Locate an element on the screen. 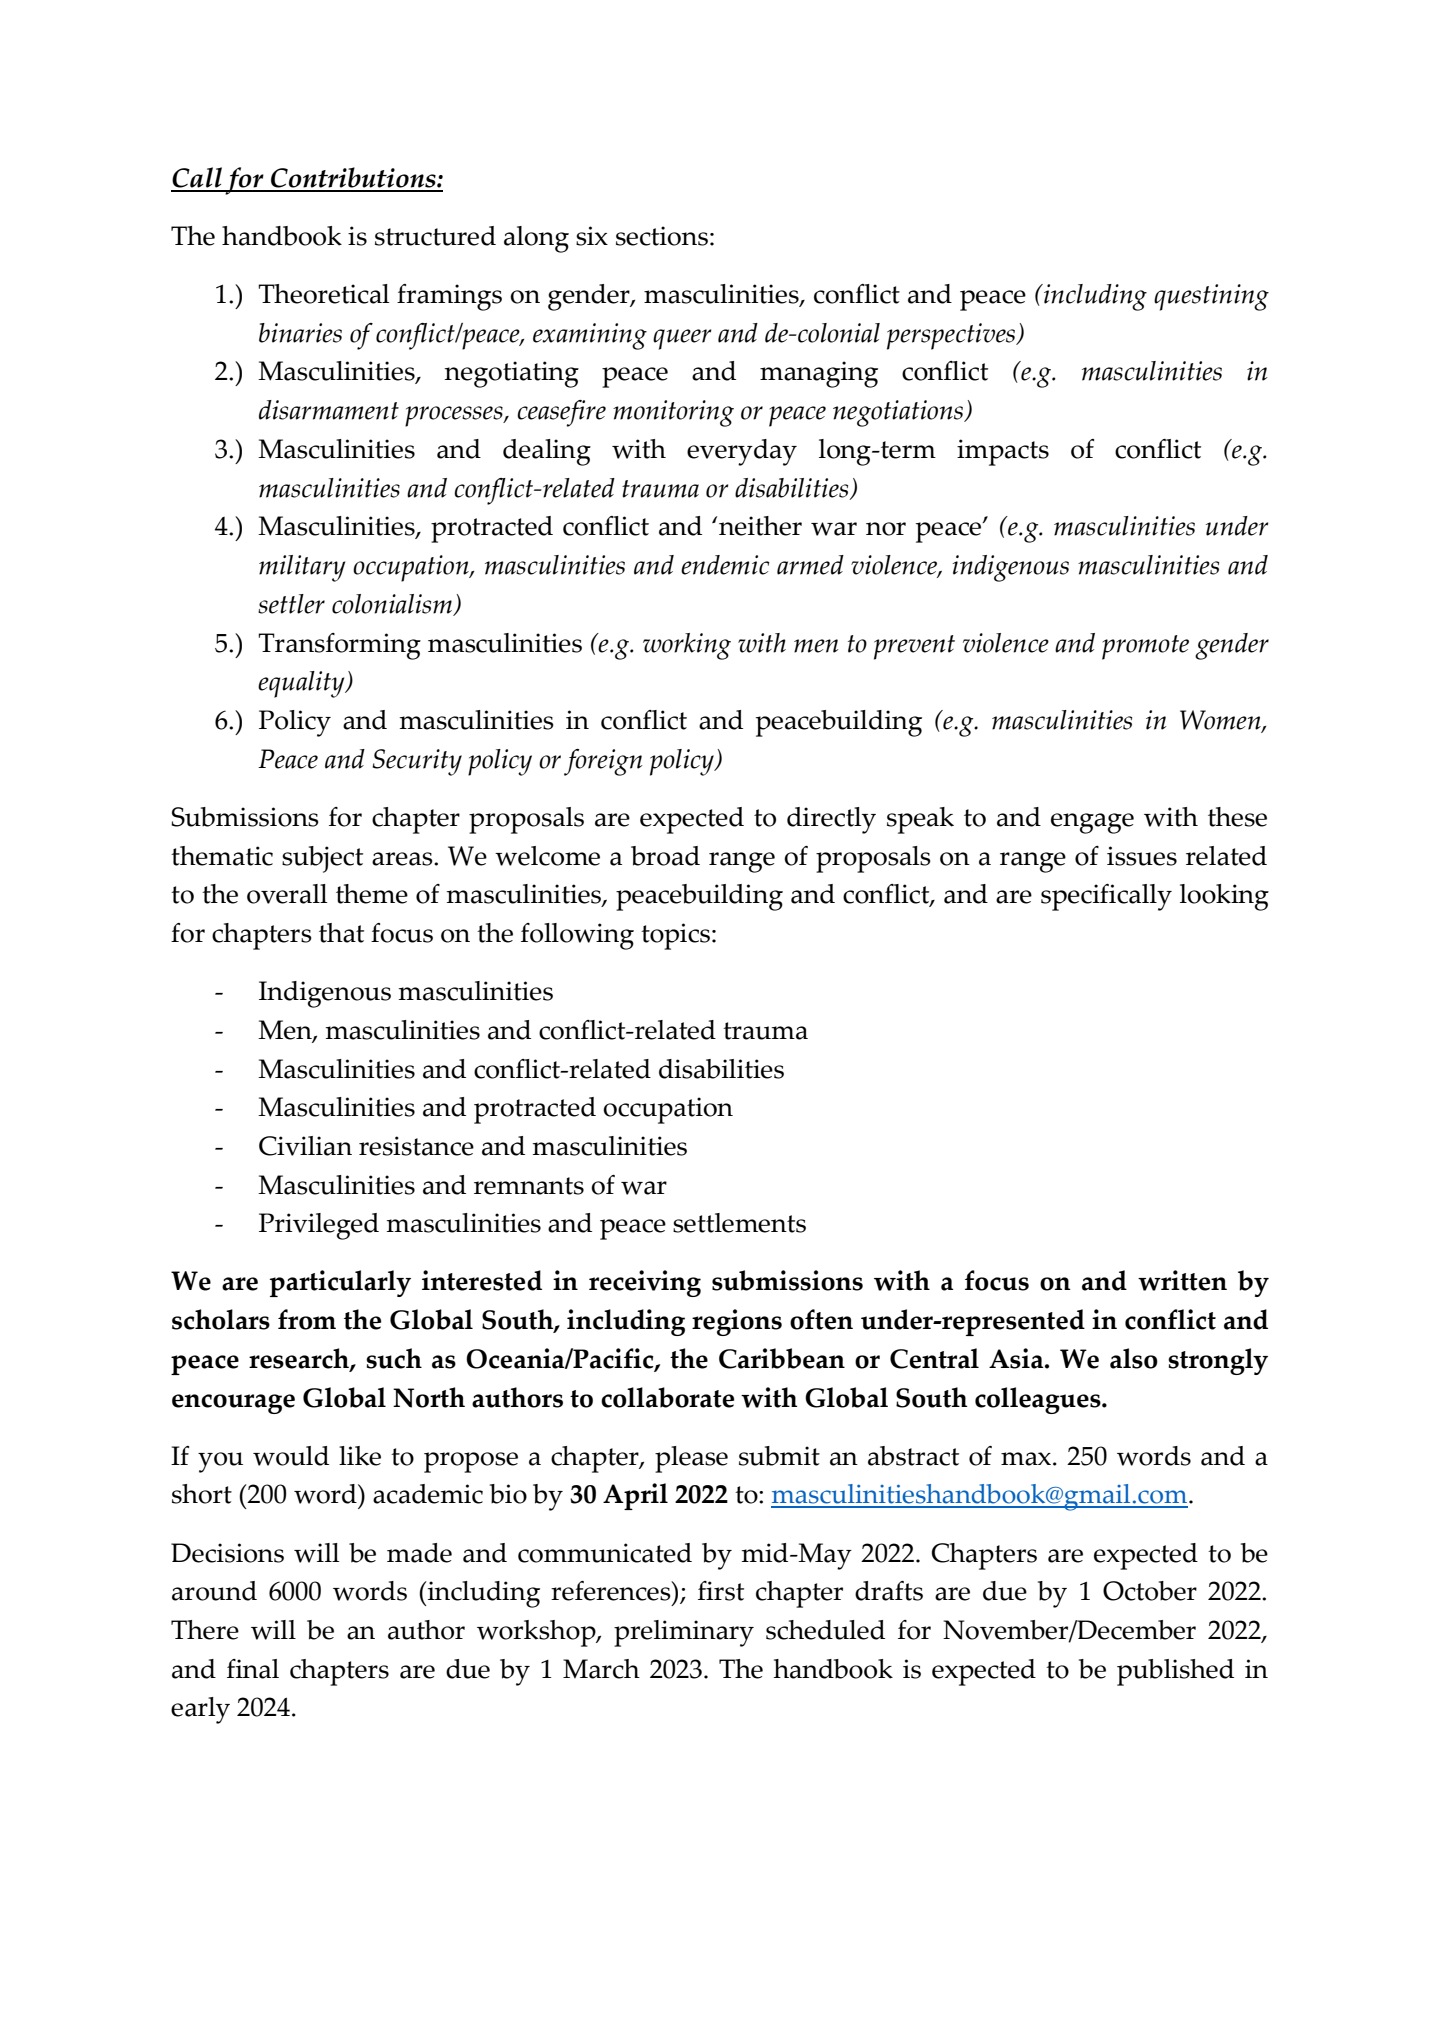  broad is located at coordinates (665, 856).
